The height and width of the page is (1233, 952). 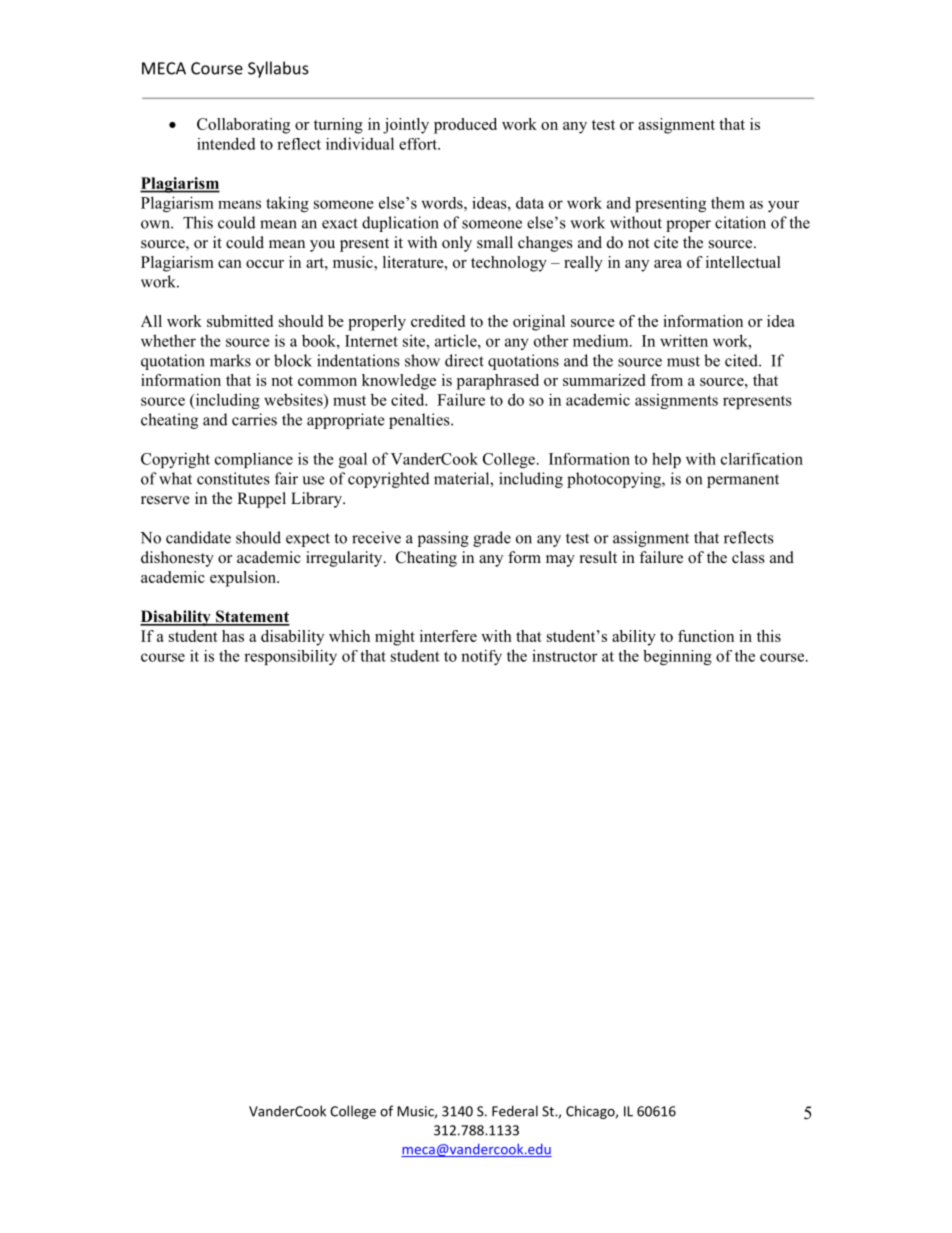 What do you see at coordinates (465, 126) in the page?
I see `produced` at bounding box center [465, 126].
